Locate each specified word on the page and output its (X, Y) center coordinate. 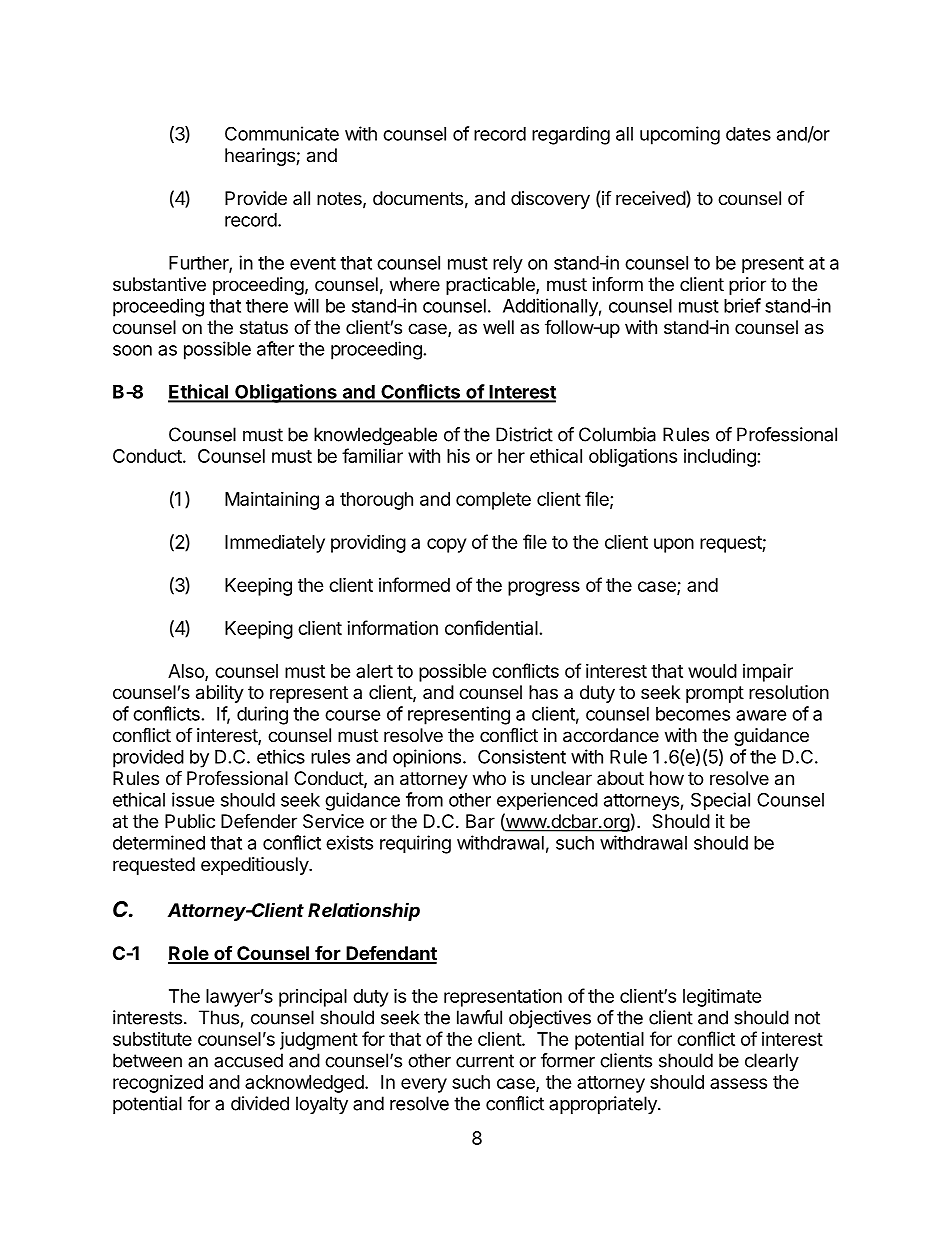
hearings (261, 157)
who (489, 778)
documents (418, 198)
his (458, 456)
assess (738, 1083)
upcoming (680, 135)
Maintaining (272, 501)
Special (720, 801)
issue (193, 799)
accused (248, 1060)
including (720, 458)
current (485, 1061)
